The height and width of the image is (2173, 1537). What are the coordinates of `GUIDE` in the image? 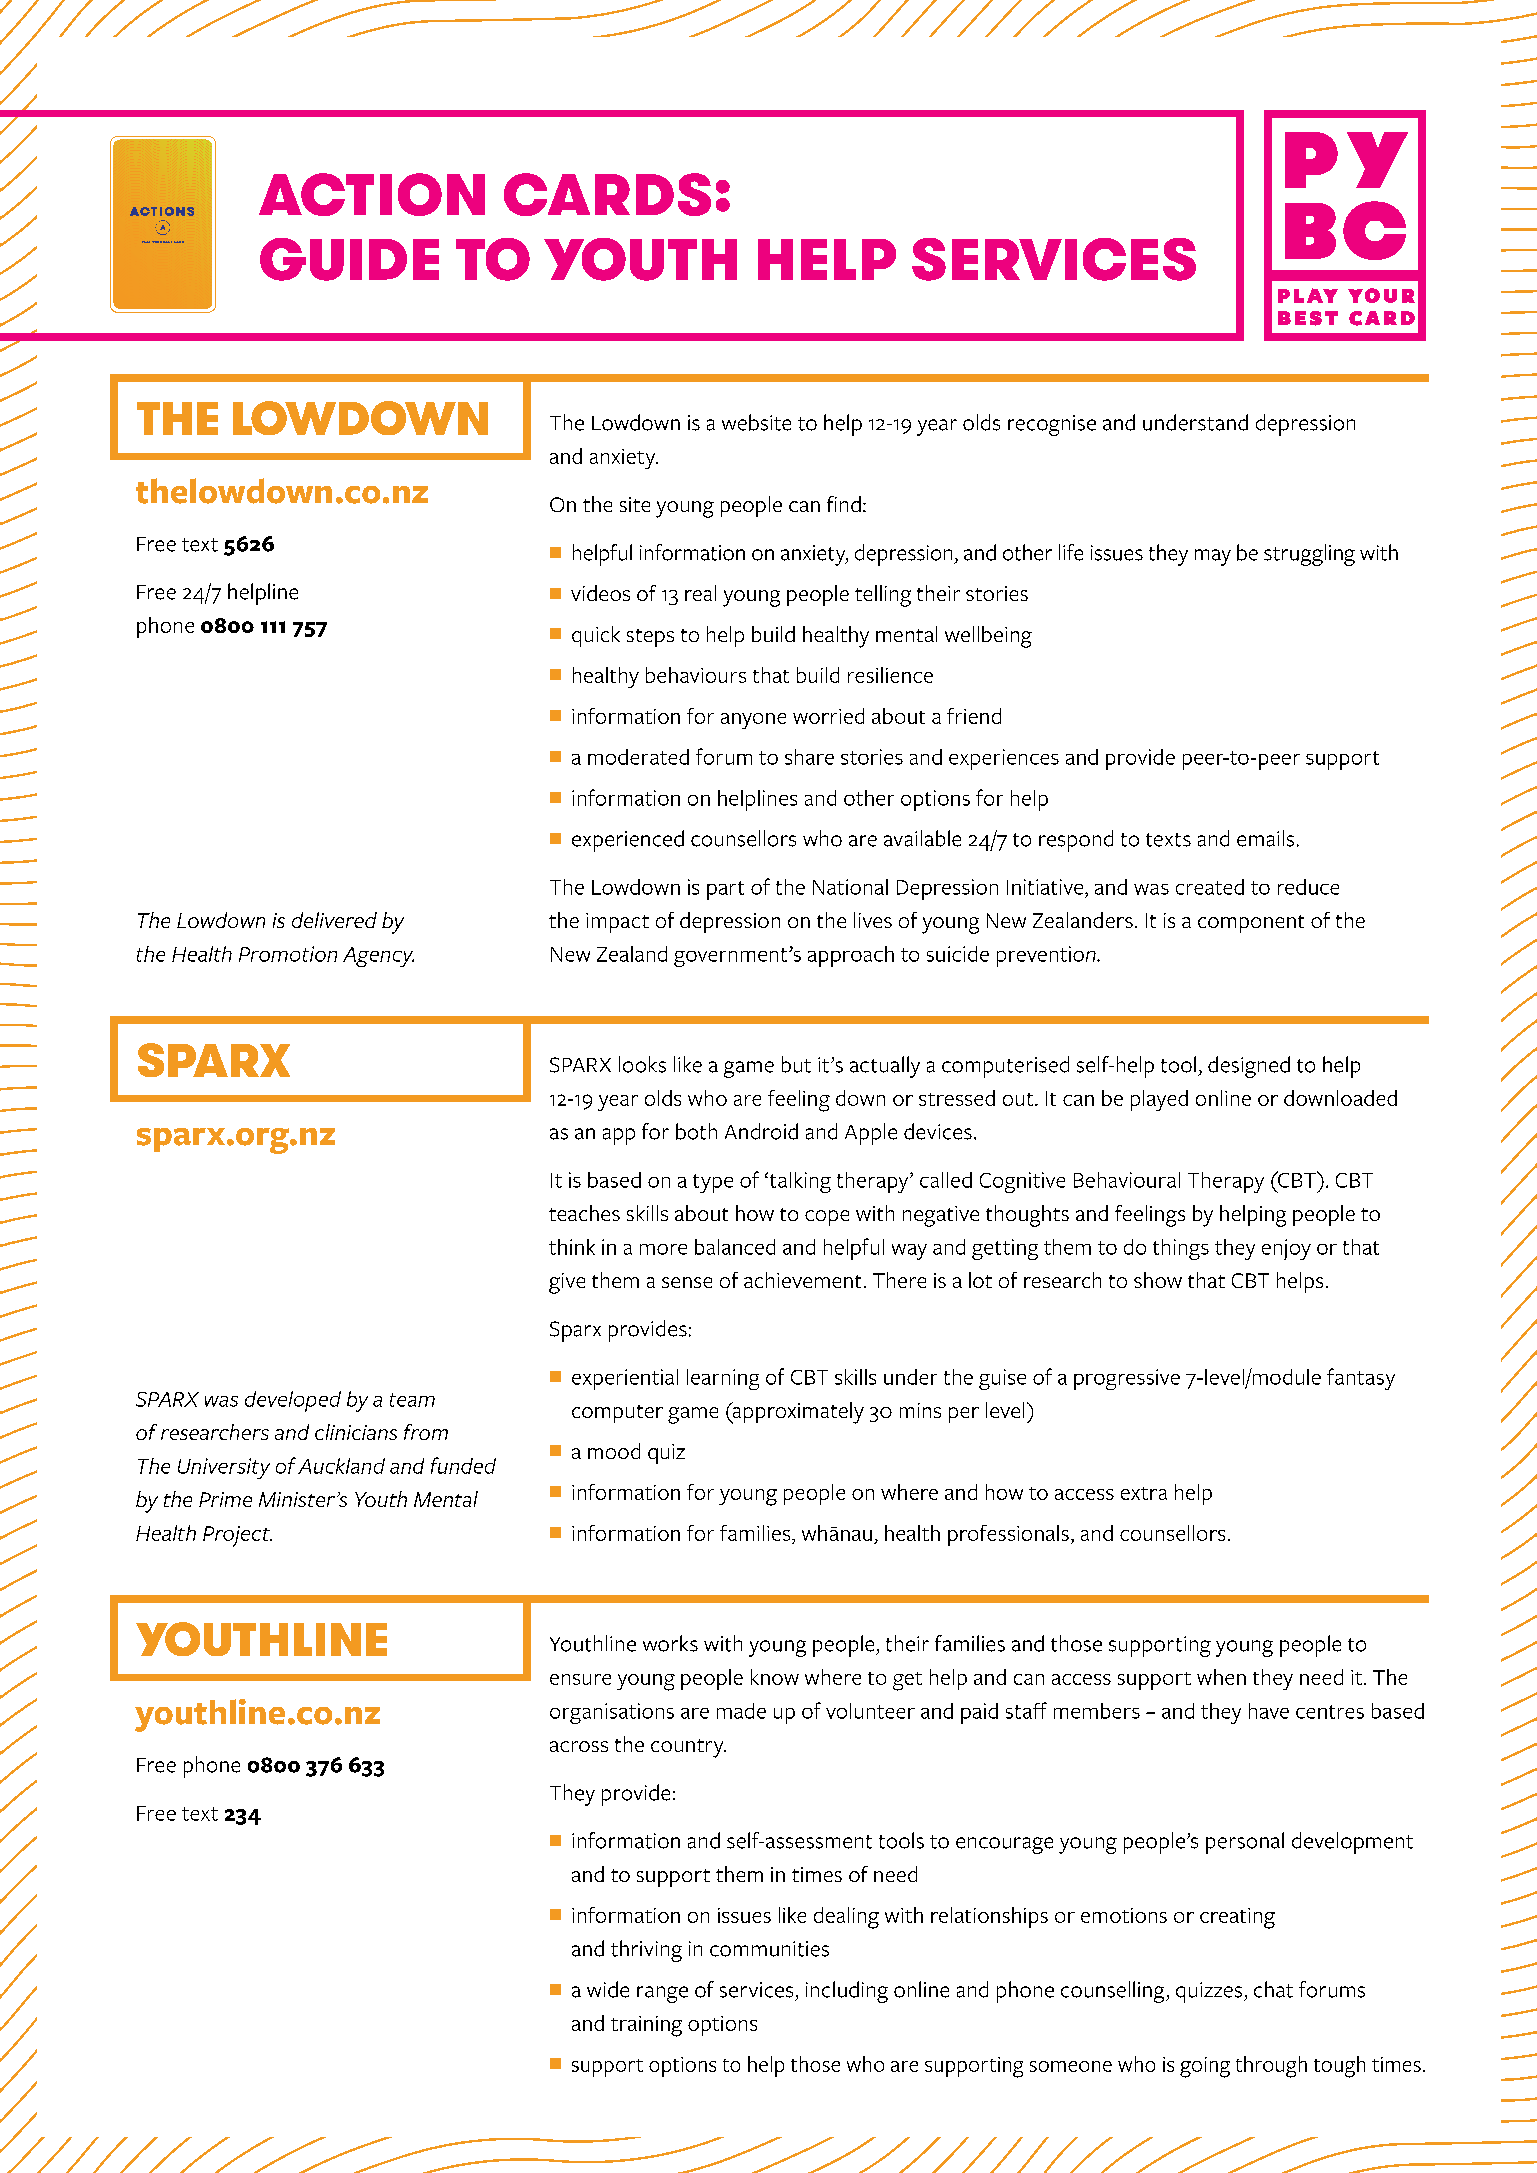 It's located at (349, 259).
